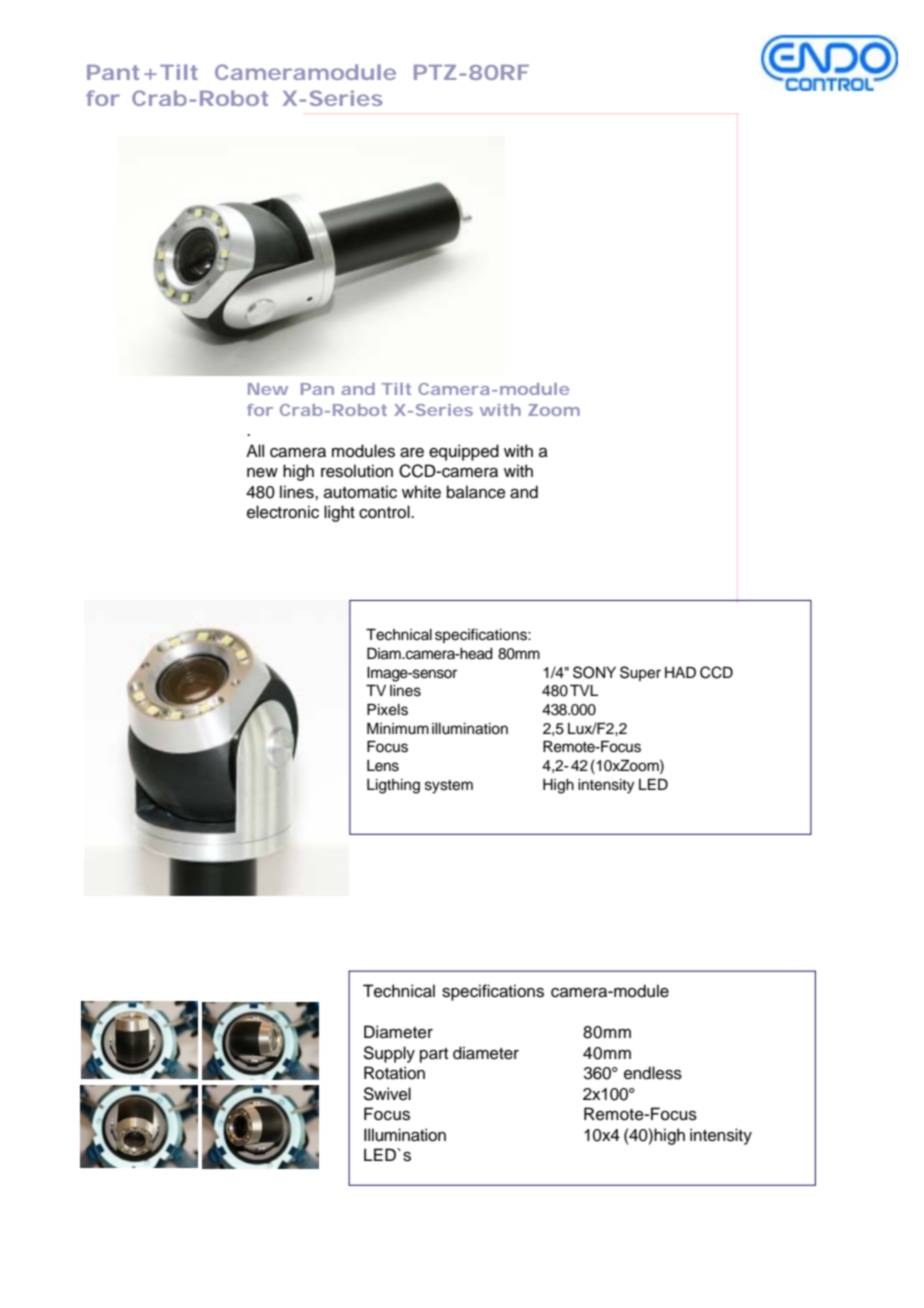 The height and width of the screenshot is (1308, 924). Describe the element at coordinates (653, 1073) in the screenshot. I see `endless` at that location.
